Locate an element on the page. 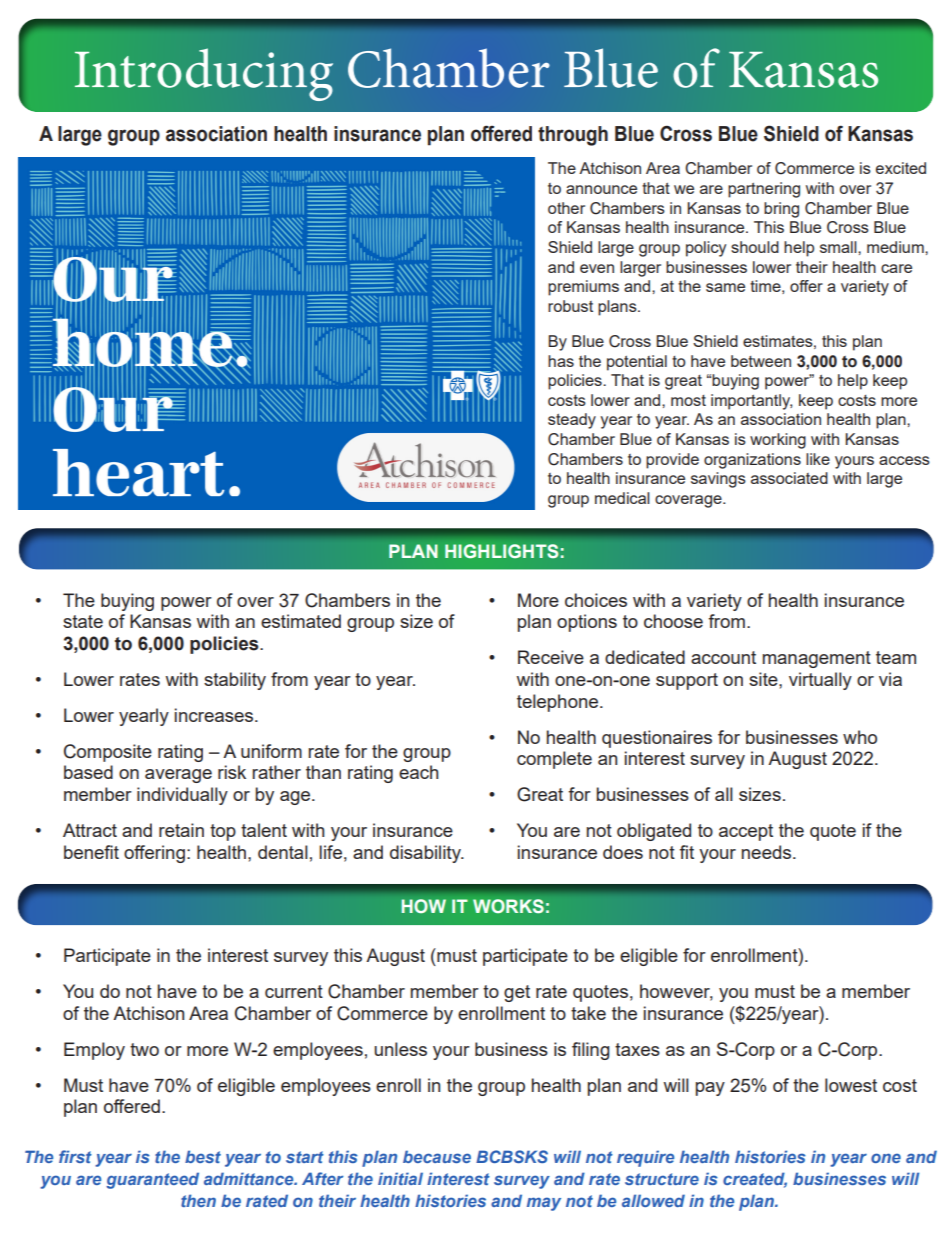  through is located at coordinates (573, 136).
